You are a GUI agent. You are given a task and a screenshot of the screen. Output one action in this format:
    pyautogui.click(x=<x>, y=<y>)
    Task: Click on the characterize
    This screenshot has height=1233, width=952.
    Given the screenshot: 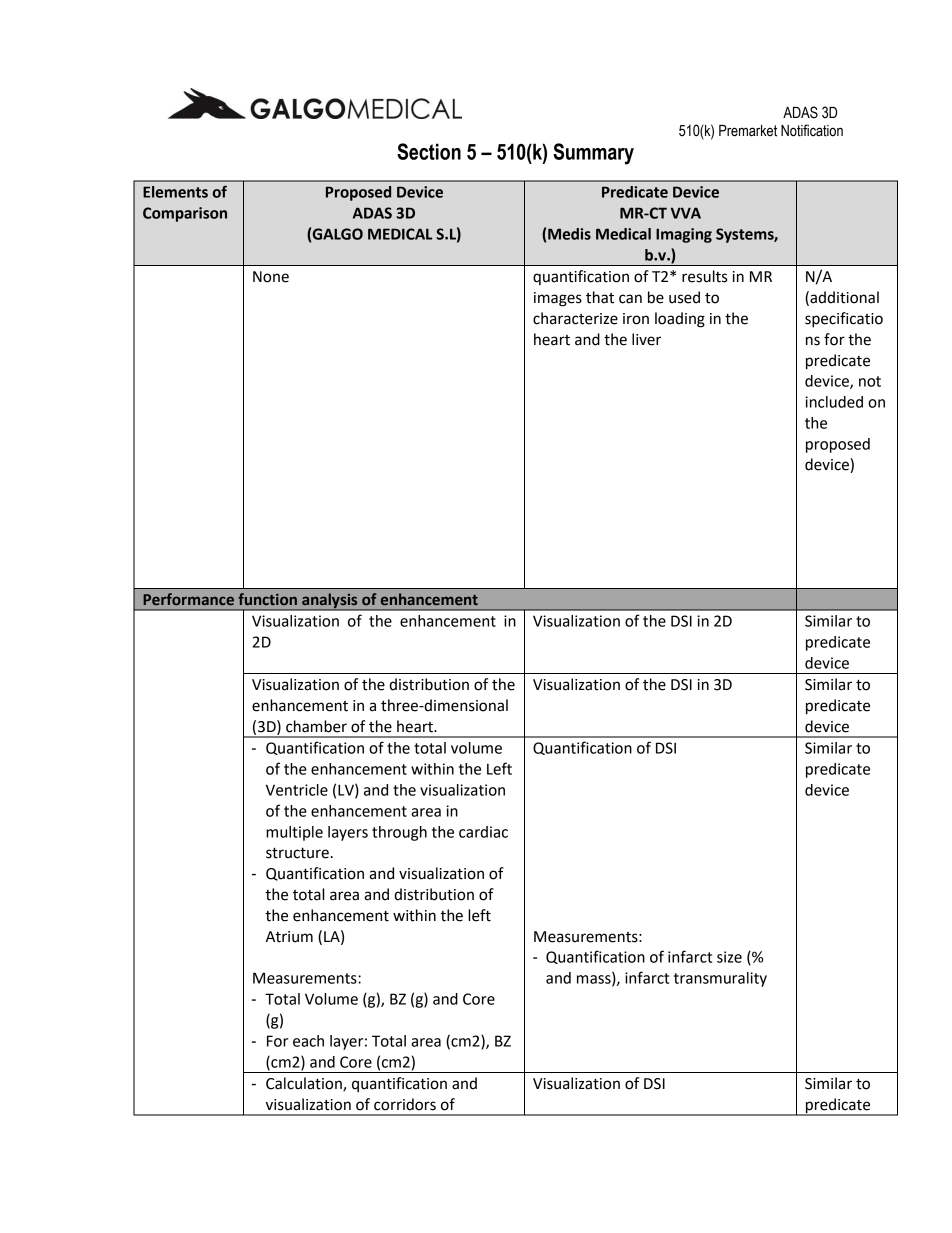 What is the action you would take?
    pyautogui.click(x=575, y=318)
